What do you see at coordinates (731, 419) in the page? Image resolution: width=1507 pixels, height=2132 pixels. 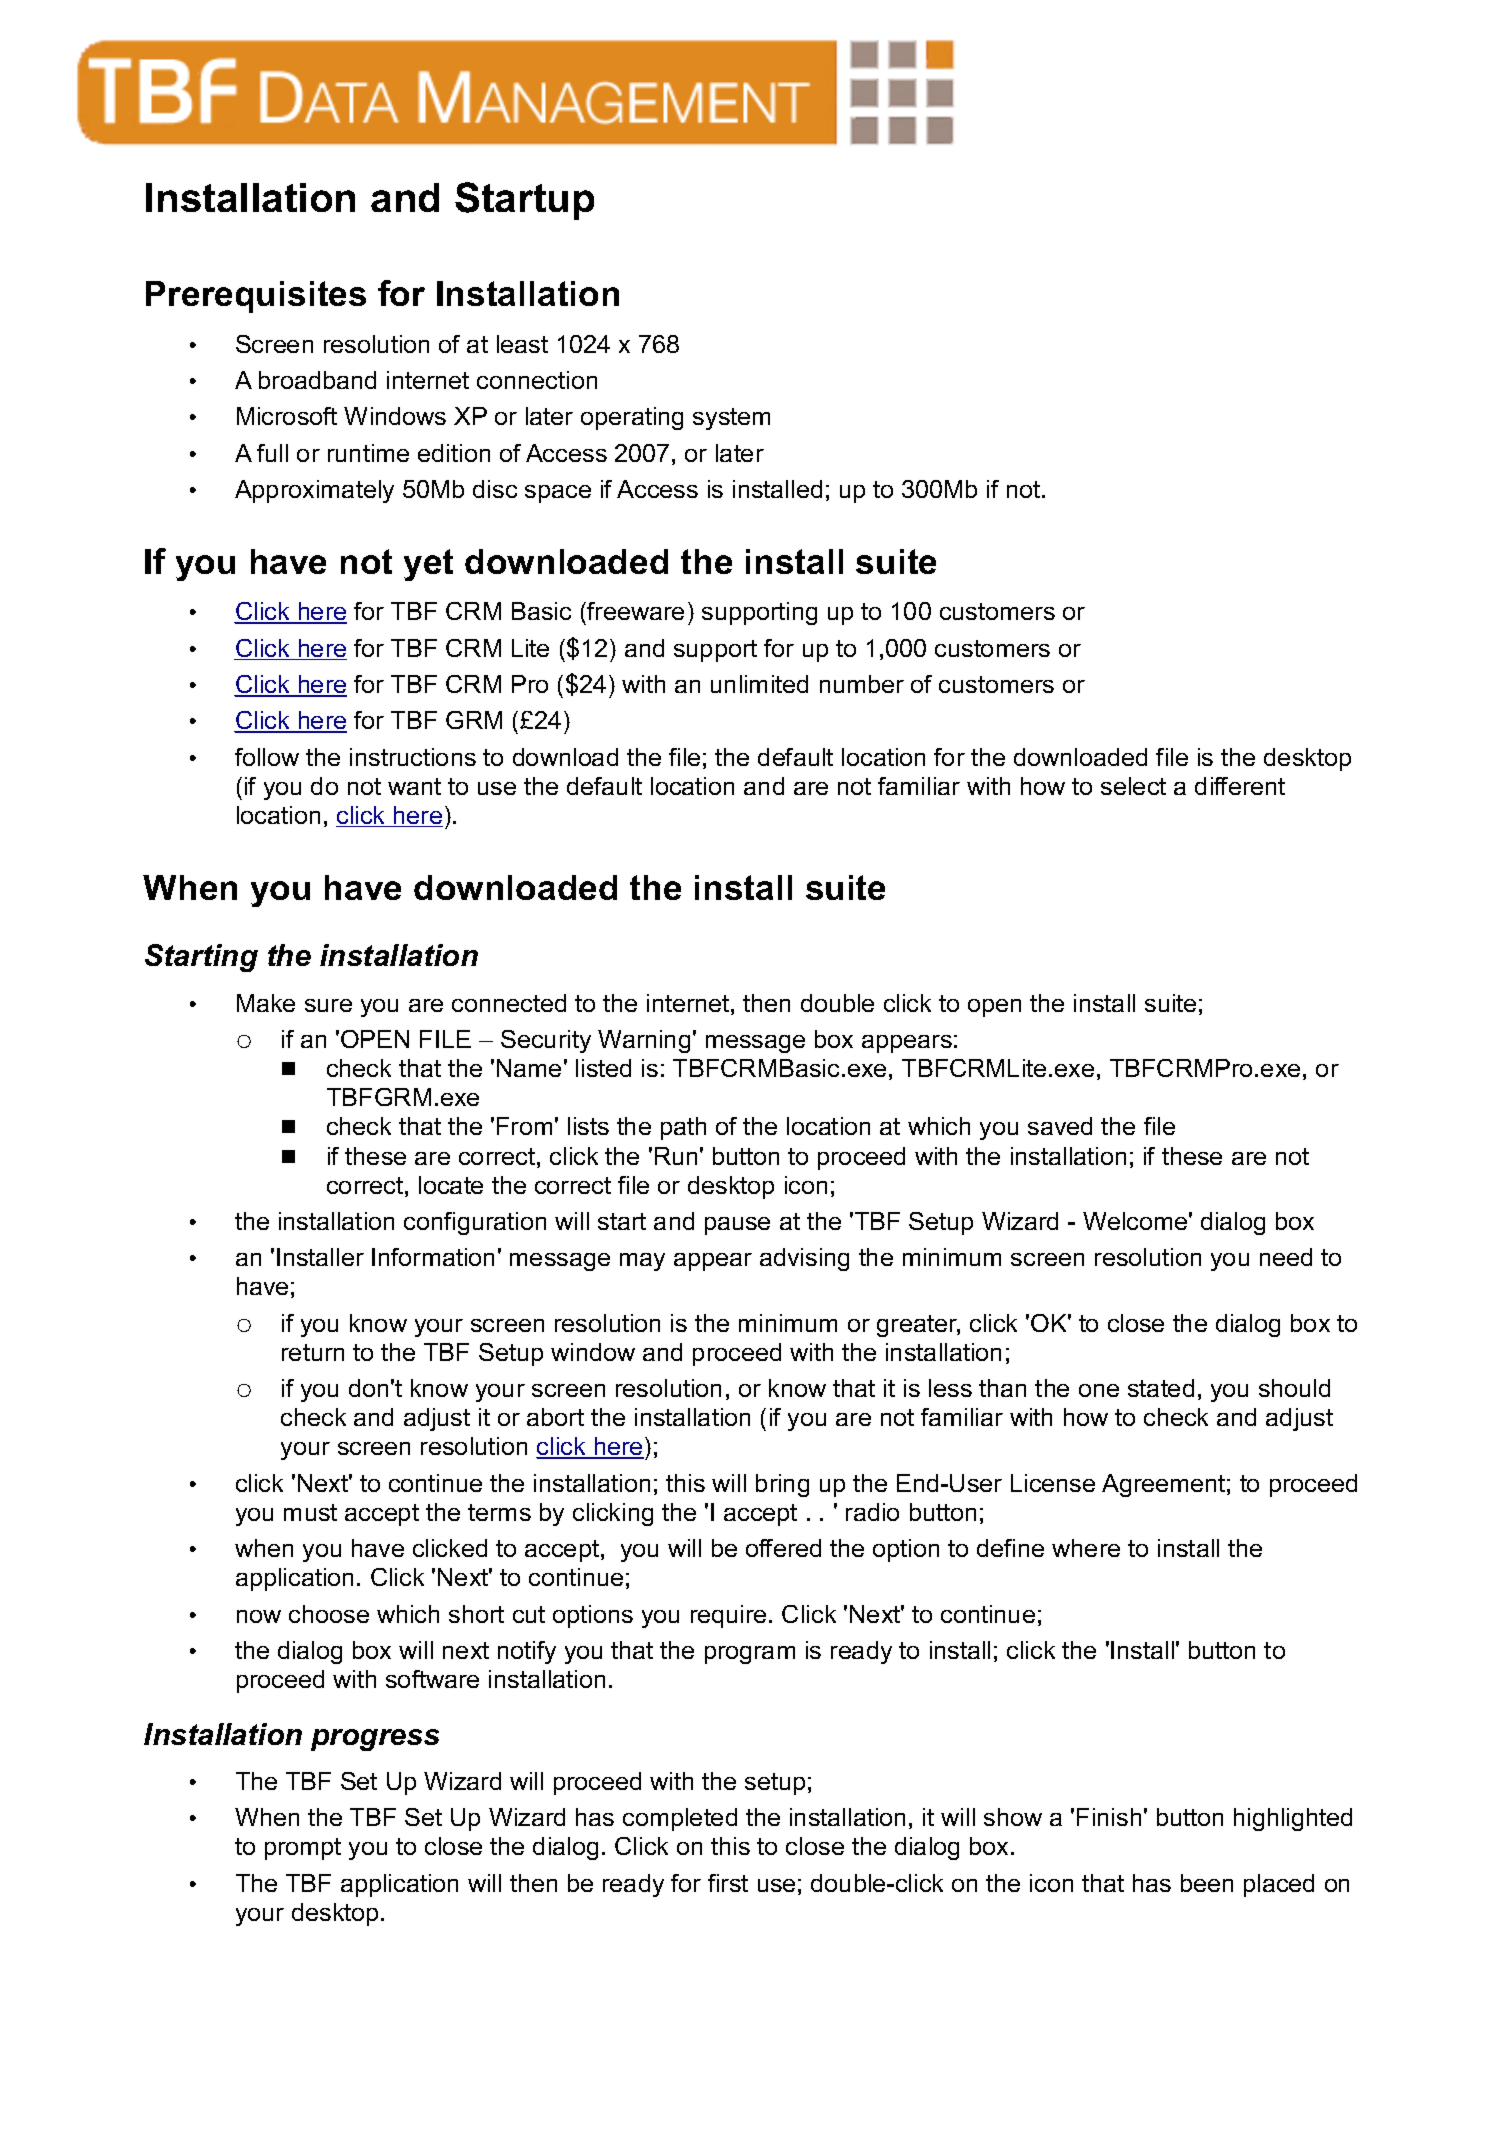 I see `system` at bounding box center [731, 419].
